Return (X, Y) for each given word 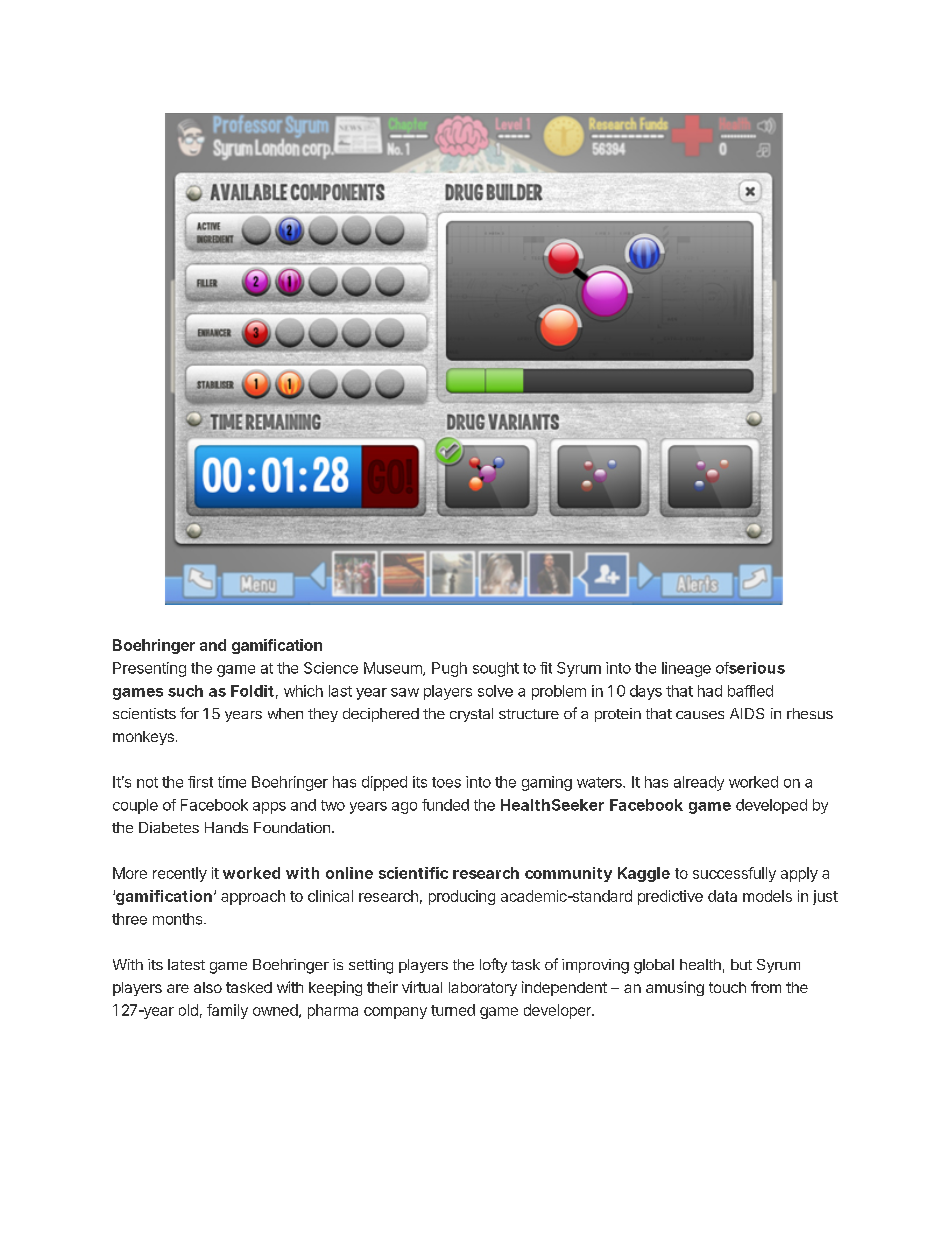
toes (446, 782)
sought (496, 669)
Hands (226, 827)
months (179, 919)
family (227, 1011)
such (185, 691)
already (699, 783)
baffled (750, 691)
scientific (413, 873)
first (200, 782)
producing (462, 897)
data (722, 896)
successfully (734, 874)
